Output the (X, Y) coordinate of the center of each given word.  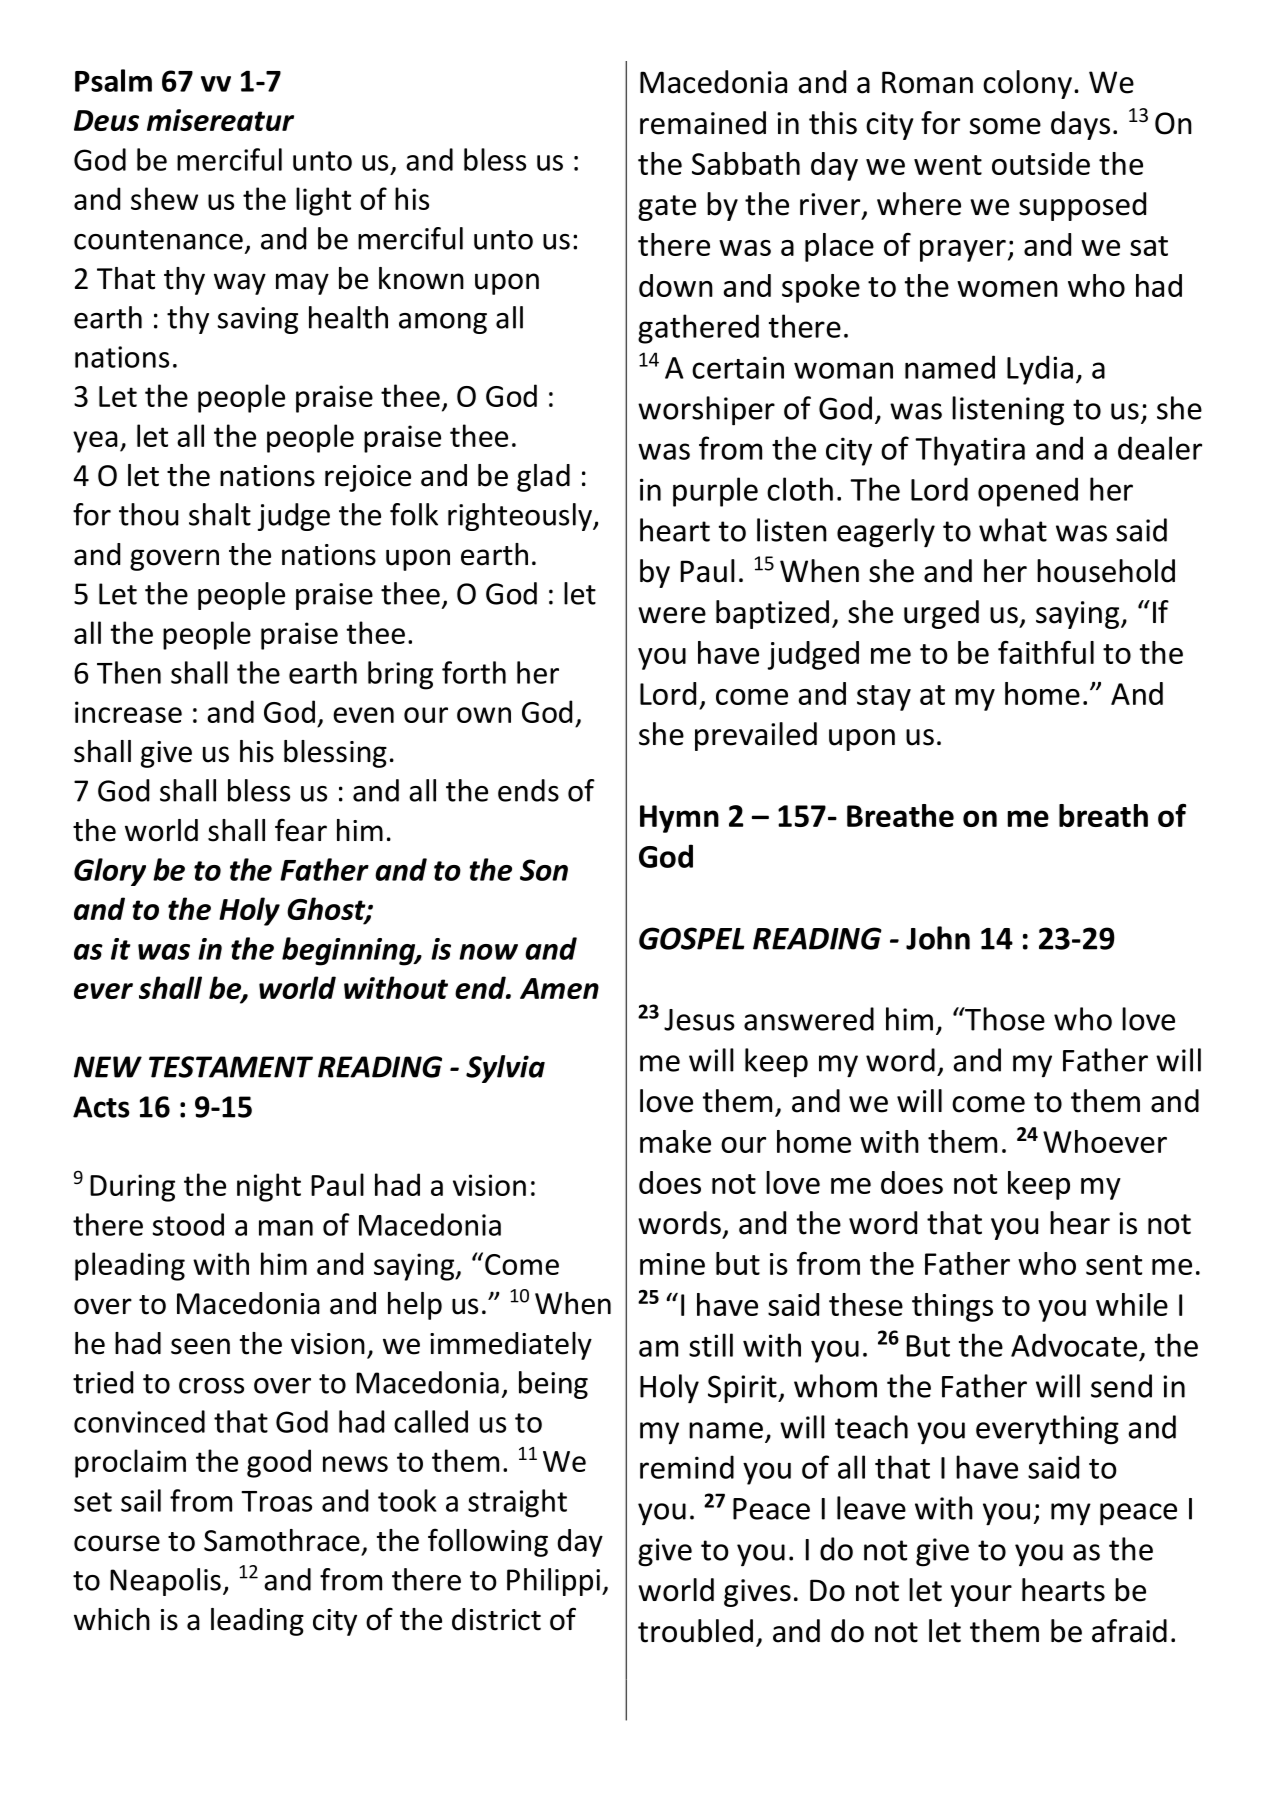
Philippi (553, 1582)
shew (164, 198)
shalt (220, 514)
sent (1114, 1265)
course (117, 1543)
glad (543, 478)
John (938, 938)
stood (188, 1224)
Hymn (679, 819)
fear (301, 830)
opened (1028, 492)
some (1005, 126)
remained (703, 123)
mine (672, 1264)
